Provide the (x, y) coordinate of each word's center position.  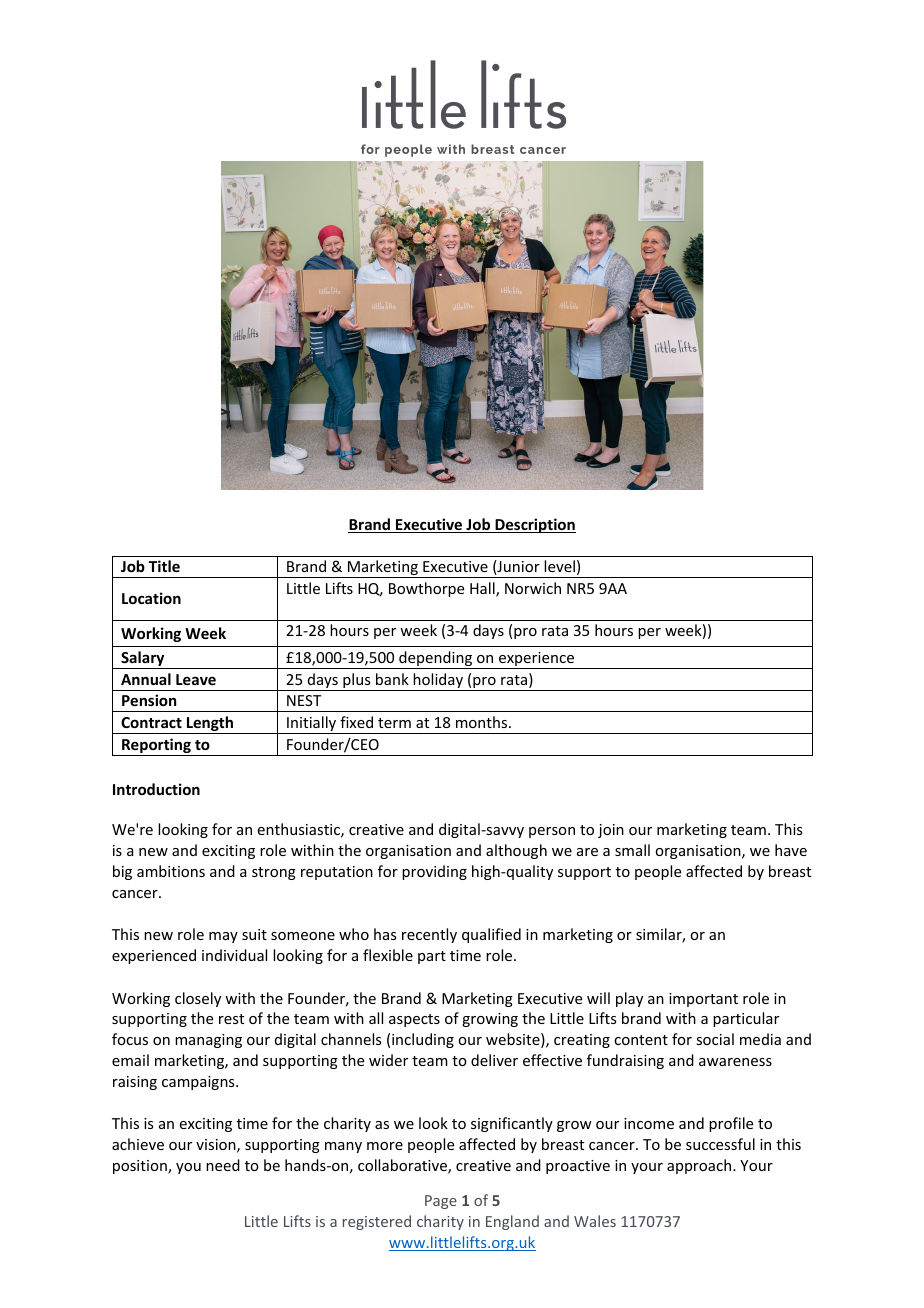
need (223, 1165)
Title (164, 566)
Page (441, 1202)
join (611, 831)
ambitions (171, 871)
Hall (483, 589)
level (559, 566)
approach (700, 1166)
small (632, 850)
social (715, 1039)
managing (208, 1041)
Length (210, 725)
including (423, 1040)
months (483, 722)
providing (434, 872)
